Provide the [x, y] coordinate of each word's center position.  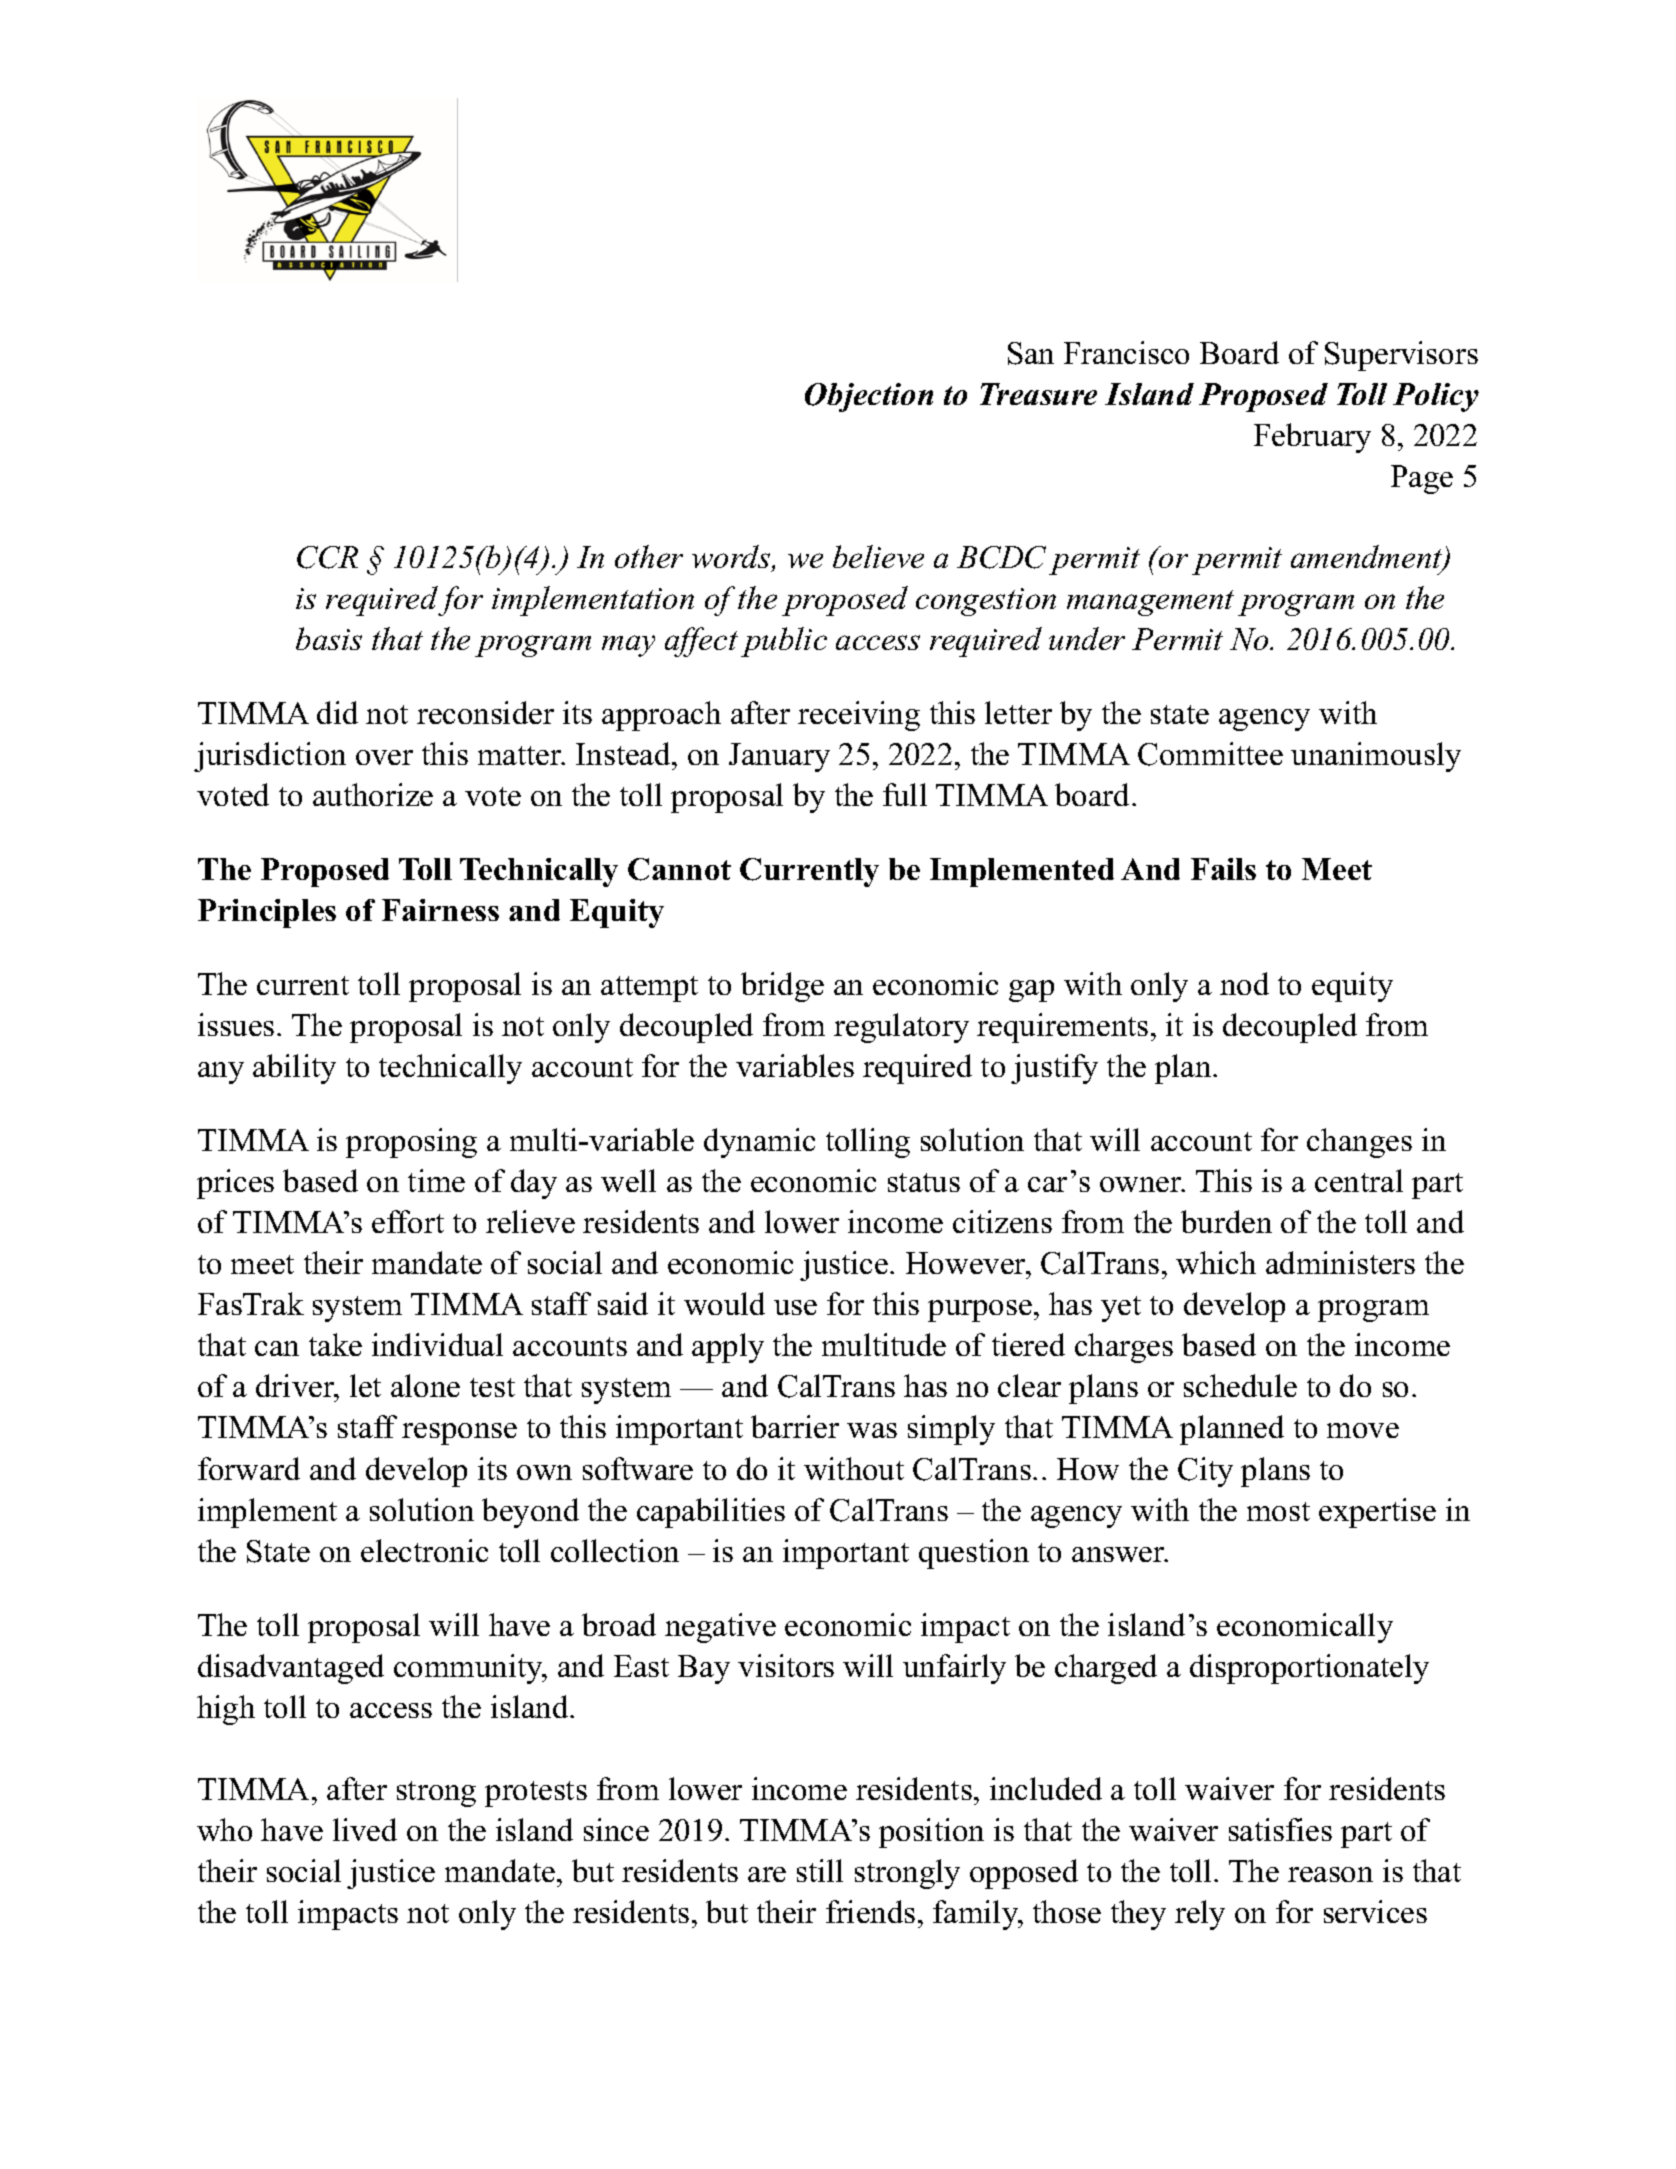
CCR [327, 557]
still [820, 1870]
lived [365, 1829]
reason [1330, 1874]
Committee [1210, 754]
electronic [424, 1550]
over [384, 757]
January [779, 757]
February [1312, 438]
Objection [869, 397]
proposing [411, 1143]
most [1278, 1511]
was [872, 1430]
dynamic [759, 1143]
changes [1359, 1143]
